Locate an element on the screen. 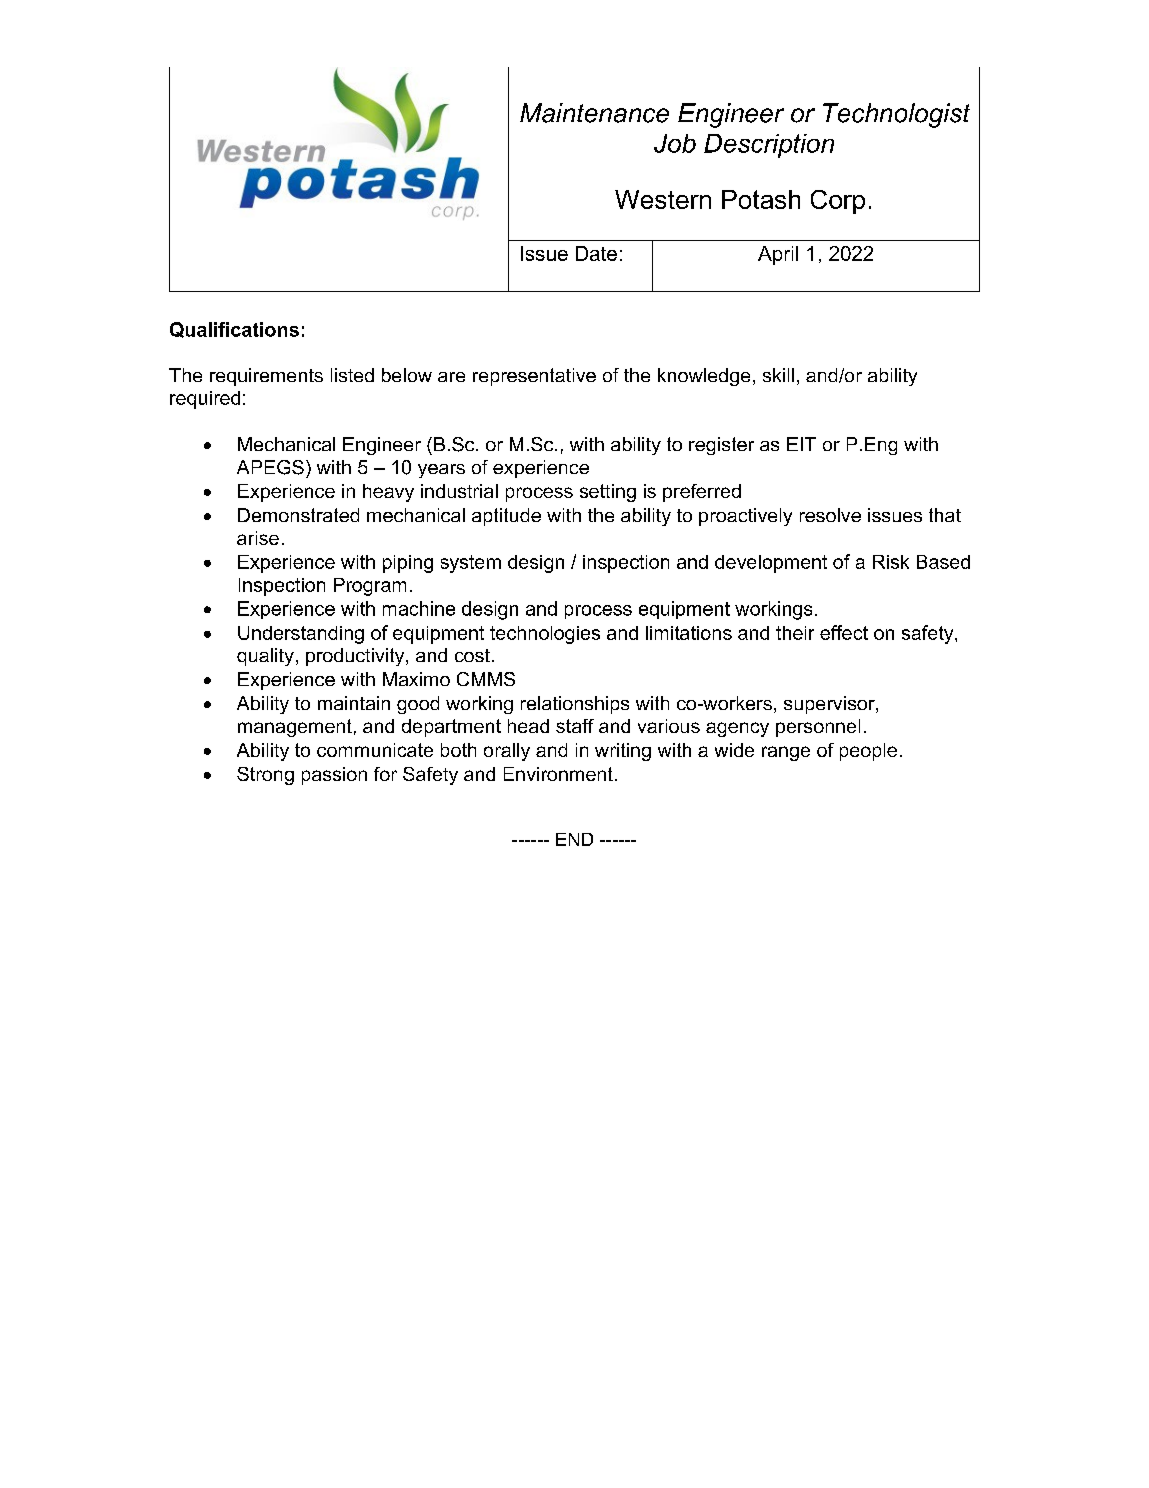 This screenshot has height=1488, width=1149. April is located at coordinates (778, 255).
